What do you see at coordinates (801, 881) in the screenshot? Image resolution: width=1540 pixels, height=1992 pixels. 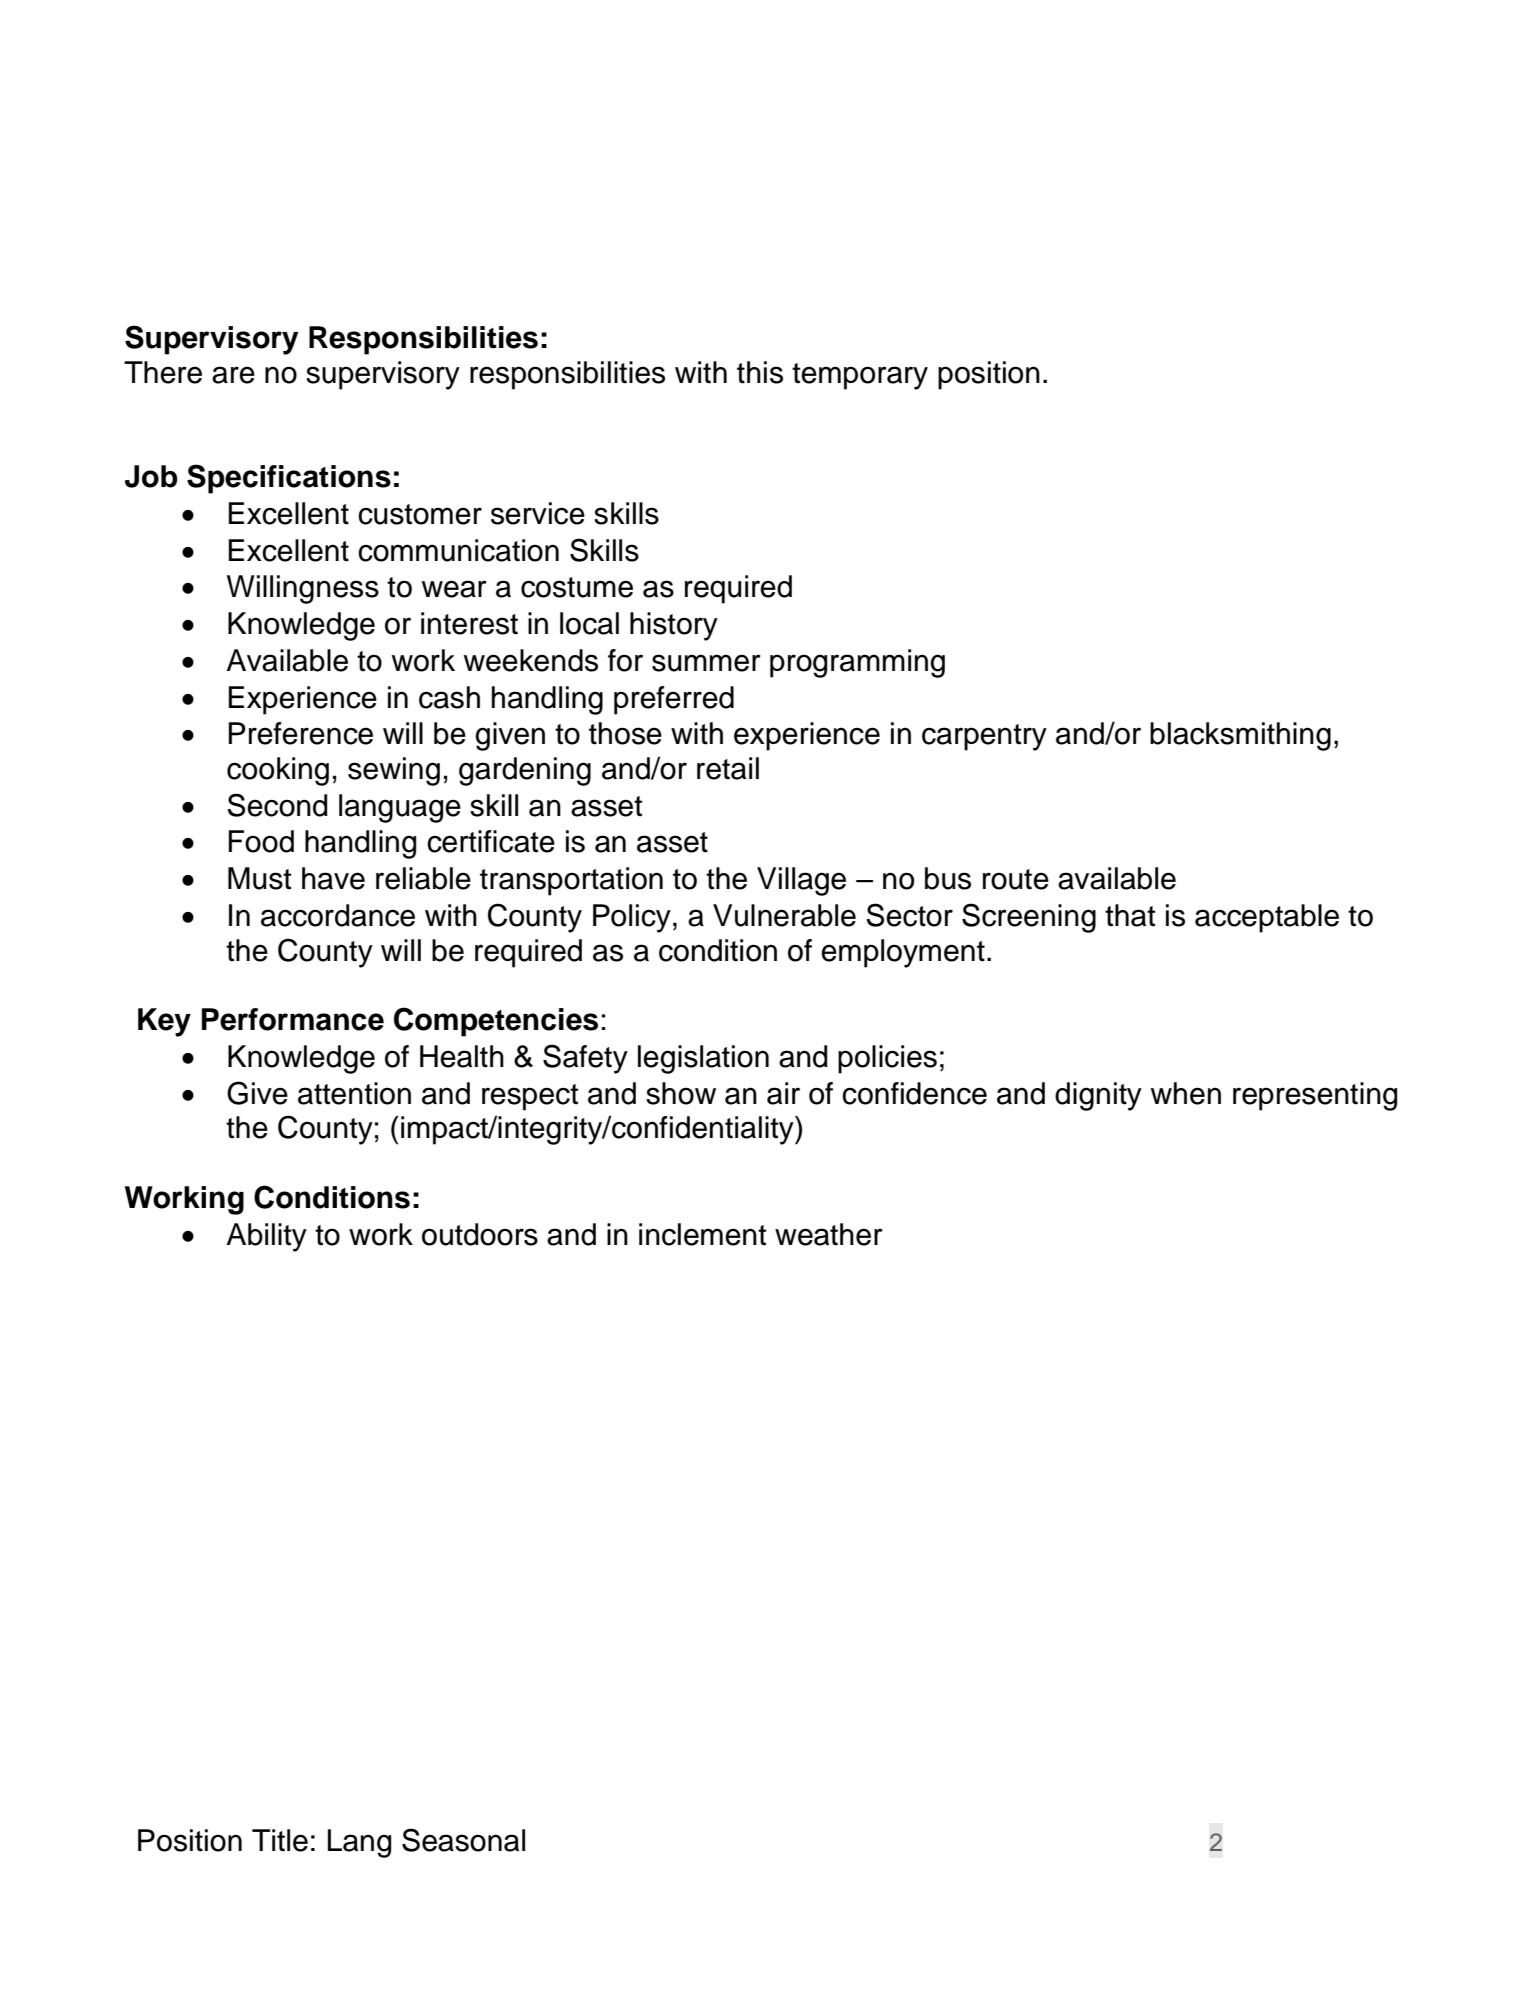 I see `Village` at bounding box center [801, 881].
